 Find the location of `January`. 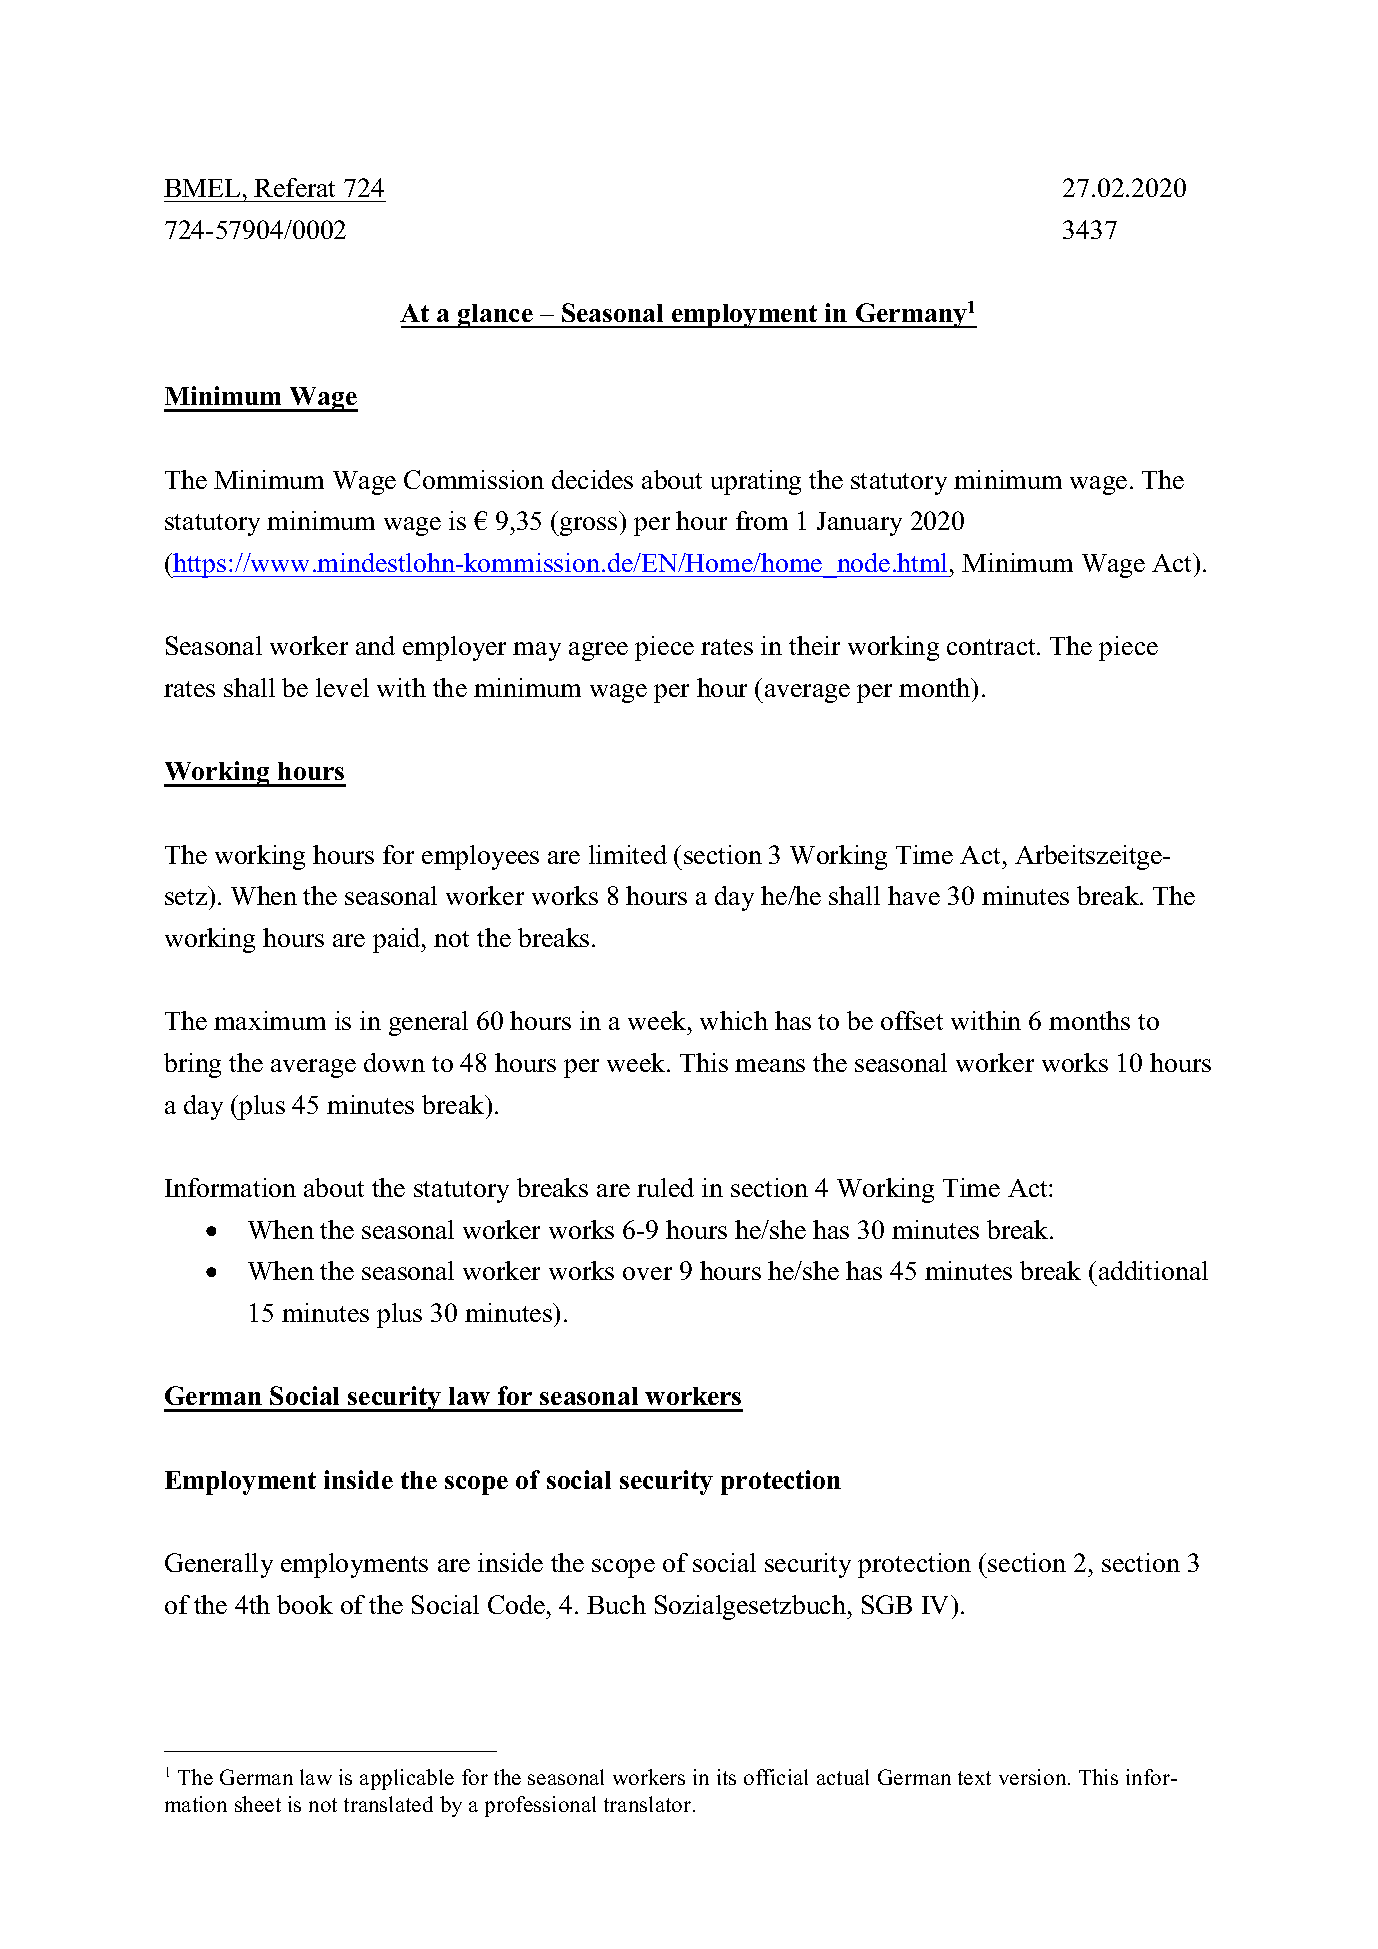

January is located at coordinates (859, 524).
